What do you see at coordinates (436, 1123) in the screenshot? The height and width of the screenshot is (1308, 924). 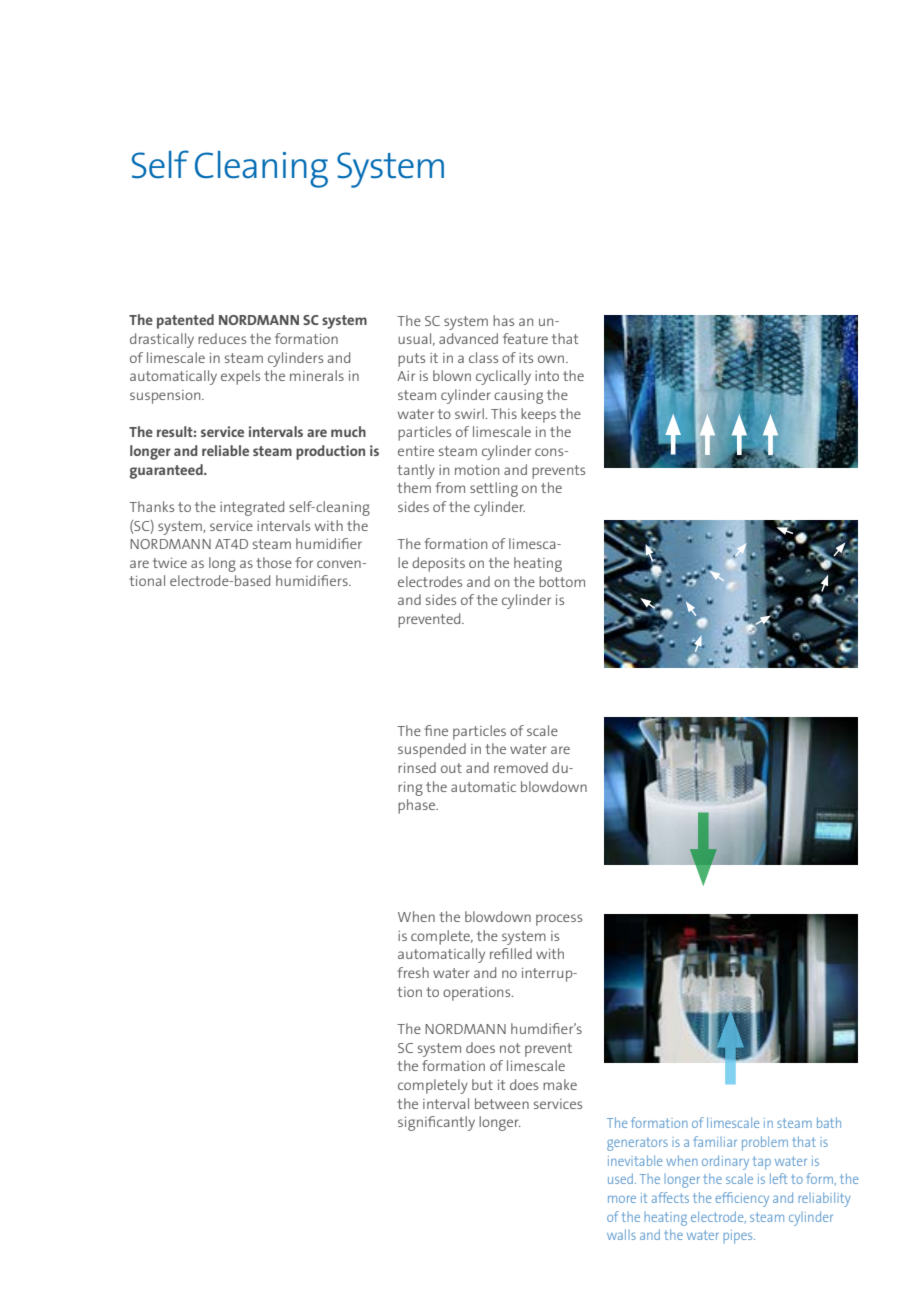 I see `significantly` at bounding box center [436, 1123].
